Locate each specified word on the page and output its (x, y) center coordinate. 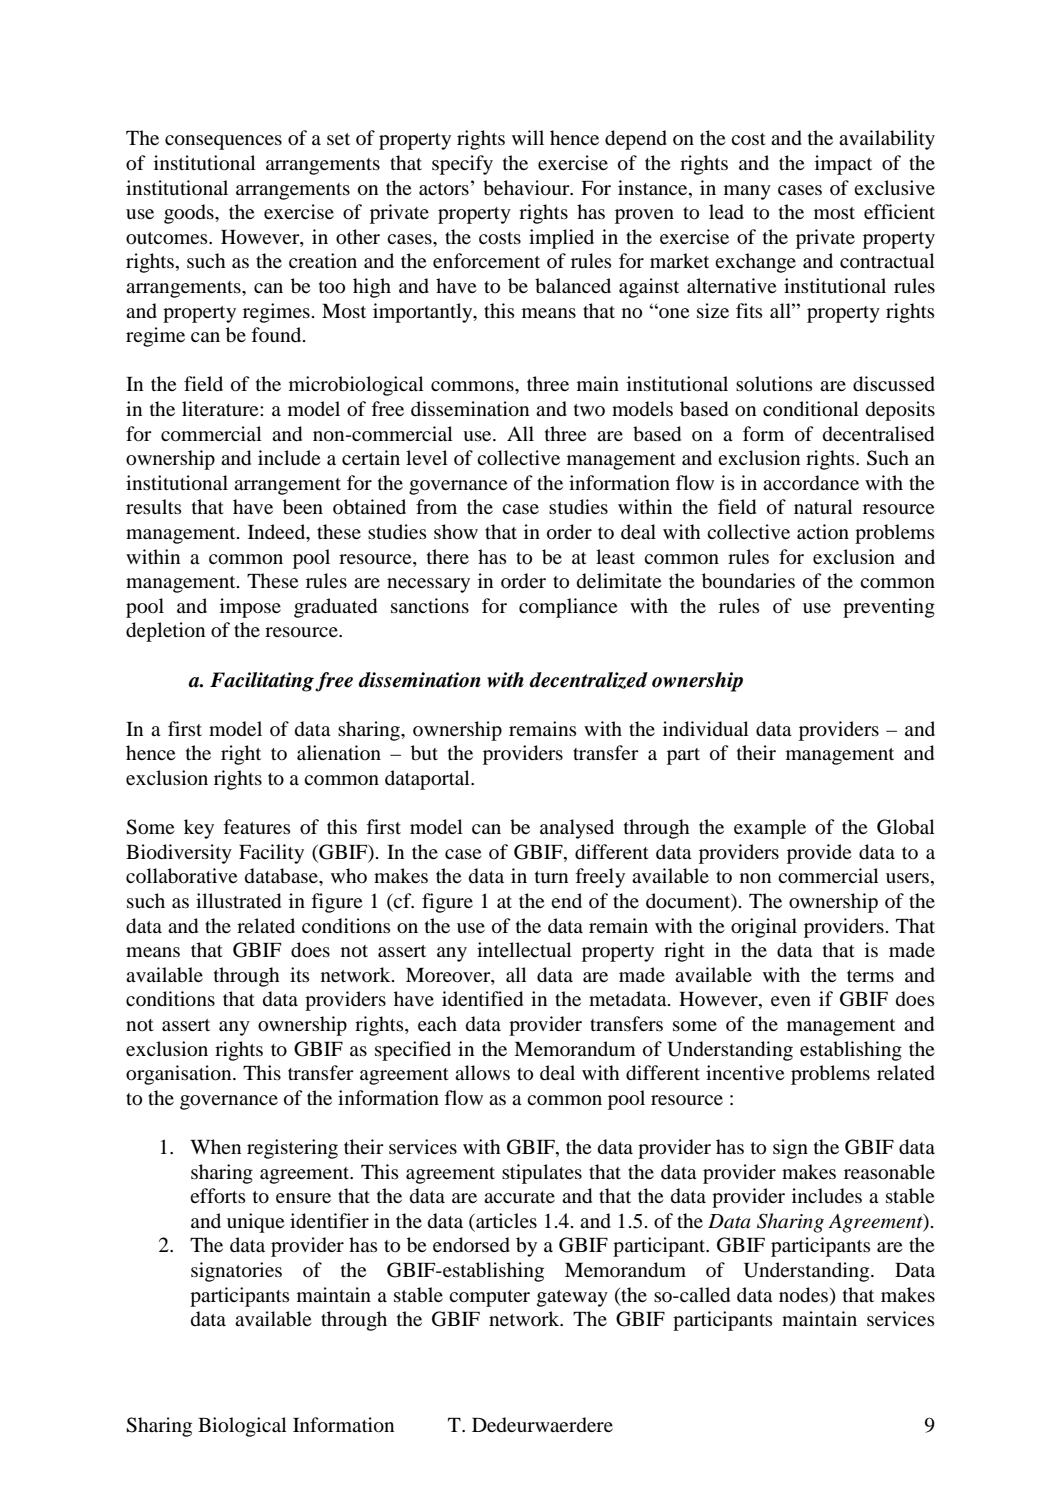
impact (843, 165)
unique (255, 1223)
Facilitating (262, 682)
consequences (223, 142)
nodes (803, 1295)
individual (706, 729)
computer (489, 1298)
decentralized (588, 680)
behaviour (527, 188)
